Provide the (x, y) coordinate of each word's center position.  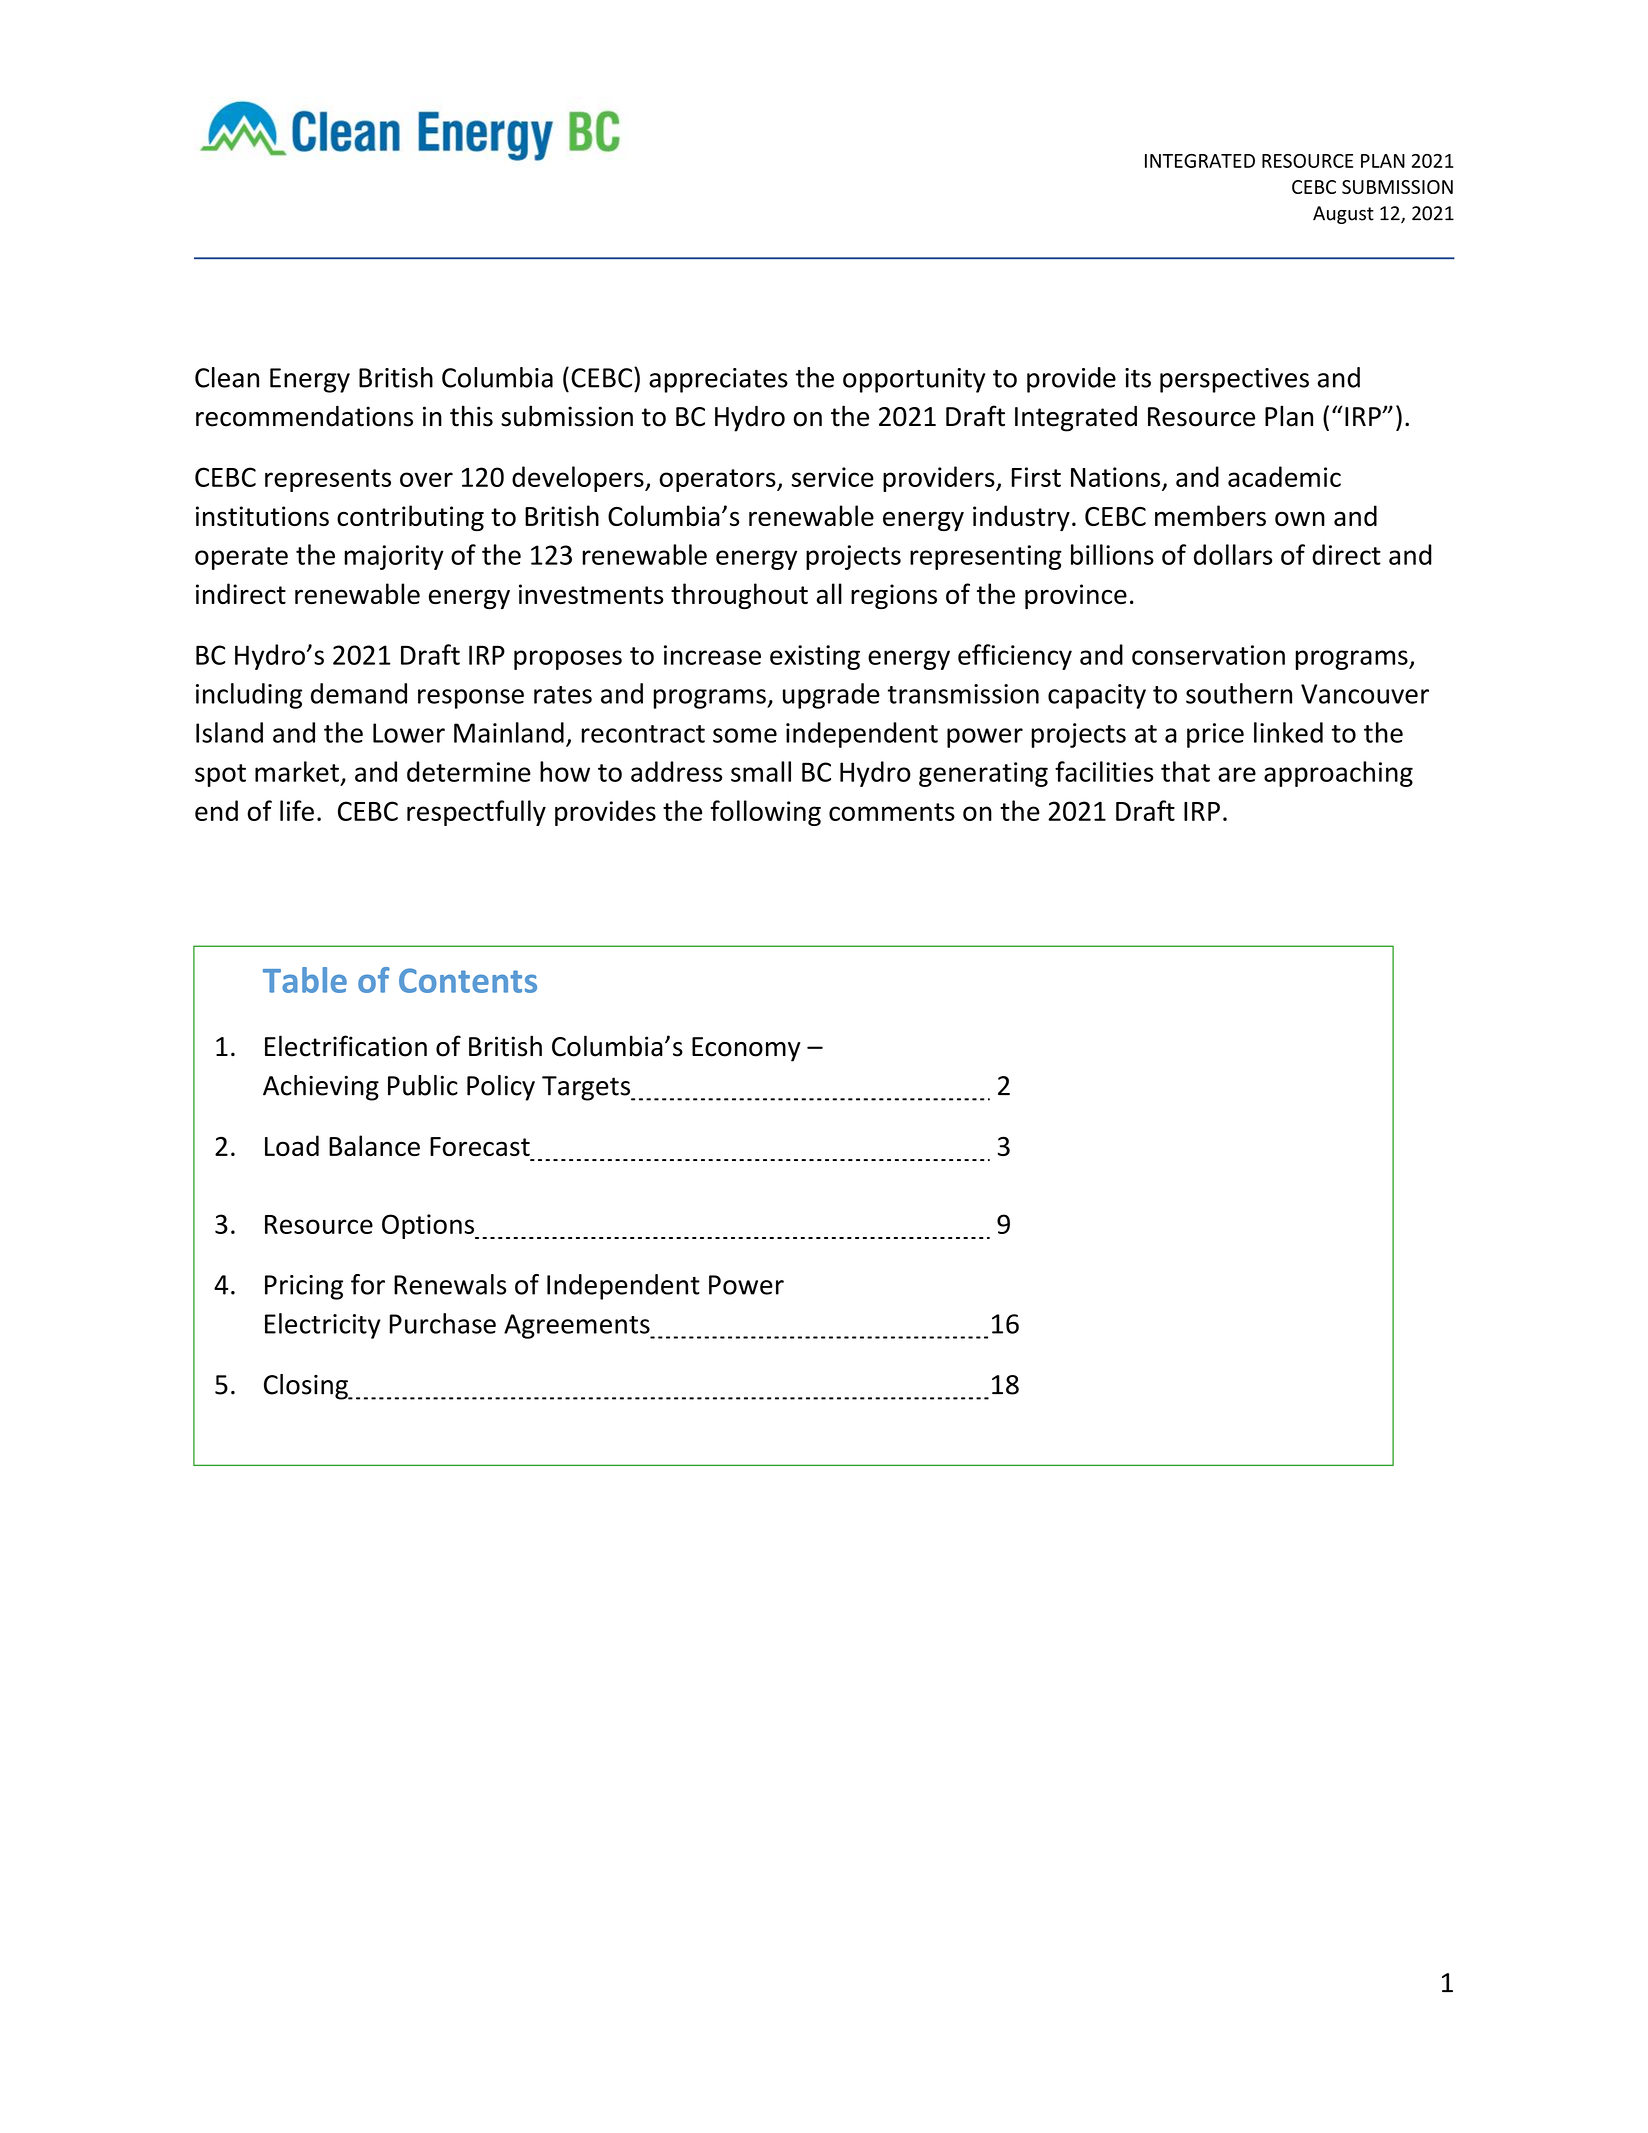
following (765, 813)
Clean (227, 377)
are (1237, 774)
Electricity (323, 1326)
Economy (746, 1049)
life (297, 810)
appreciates (718, 380)
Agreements (578, 1326)
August (1343, 215)
